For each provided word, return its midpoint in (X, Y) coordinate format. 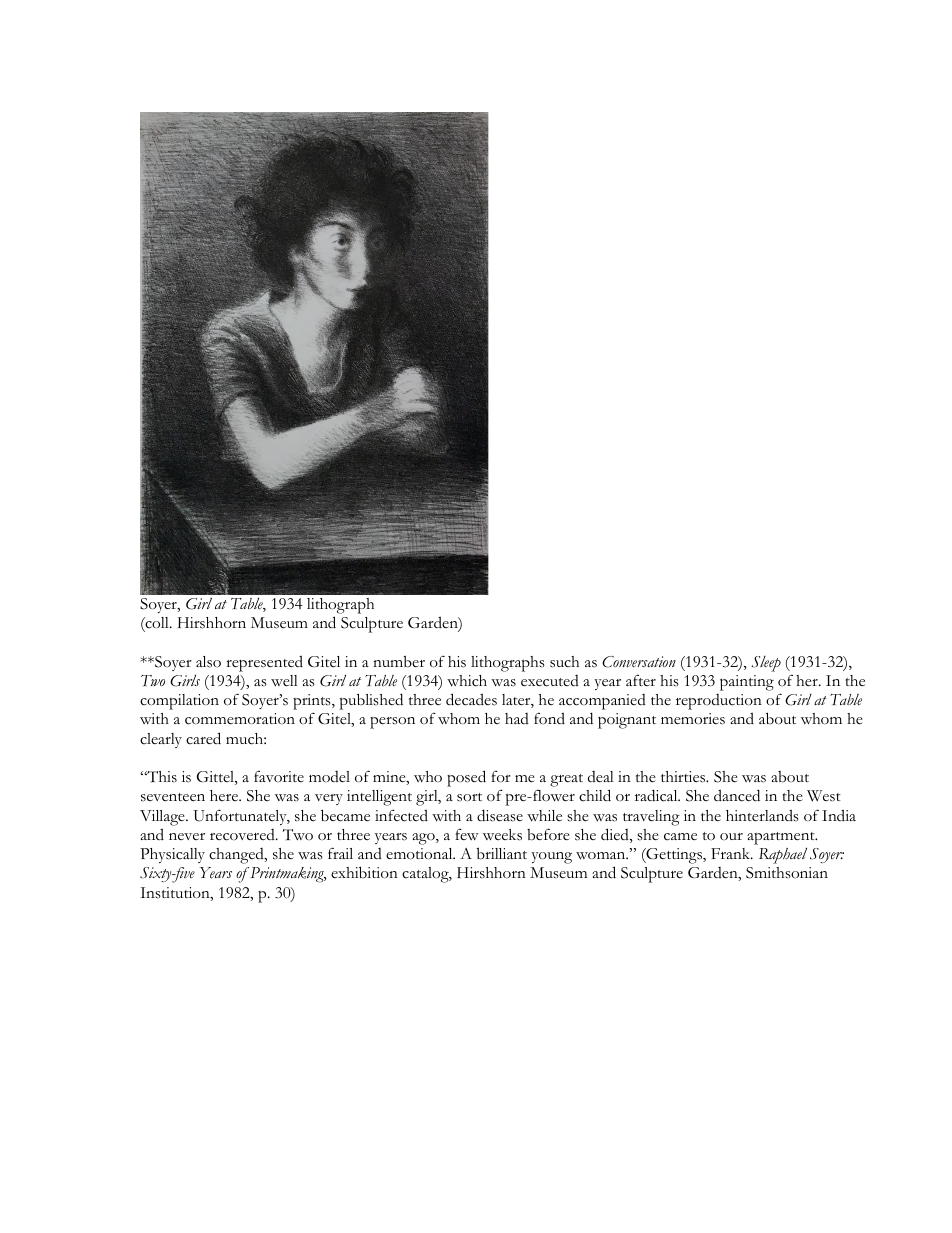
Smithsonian (787, 873)
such (564, 662)
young (551, 858)
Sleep (766, 664)
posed (466, 778)
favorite (279, 776)
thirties (684, 777)
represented (264, 663)
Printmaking (287, 875)
